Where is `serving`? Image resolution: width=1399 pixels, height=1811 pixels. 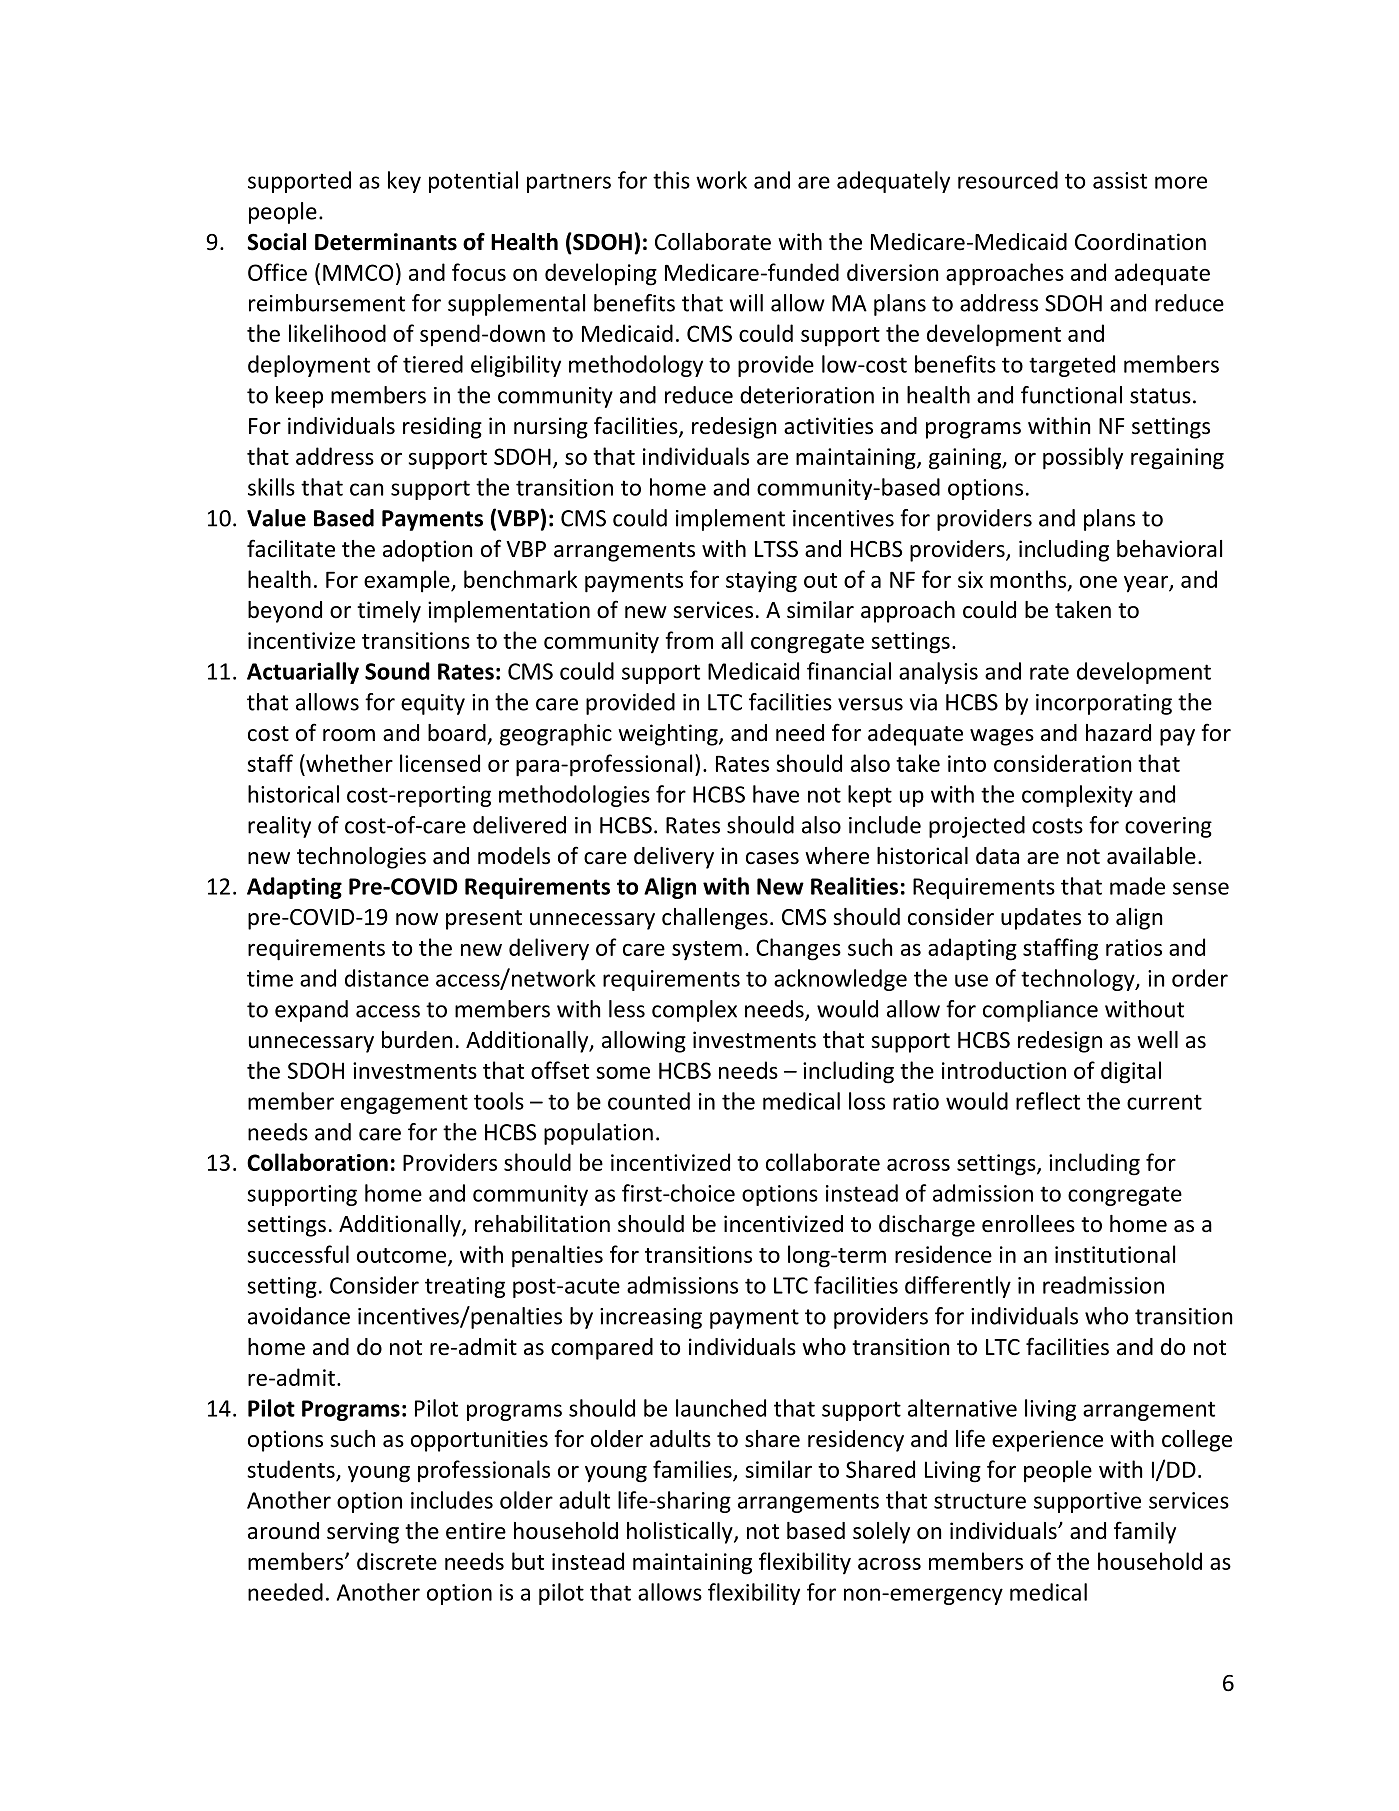
serving is located at coordinates (363, 1533).
